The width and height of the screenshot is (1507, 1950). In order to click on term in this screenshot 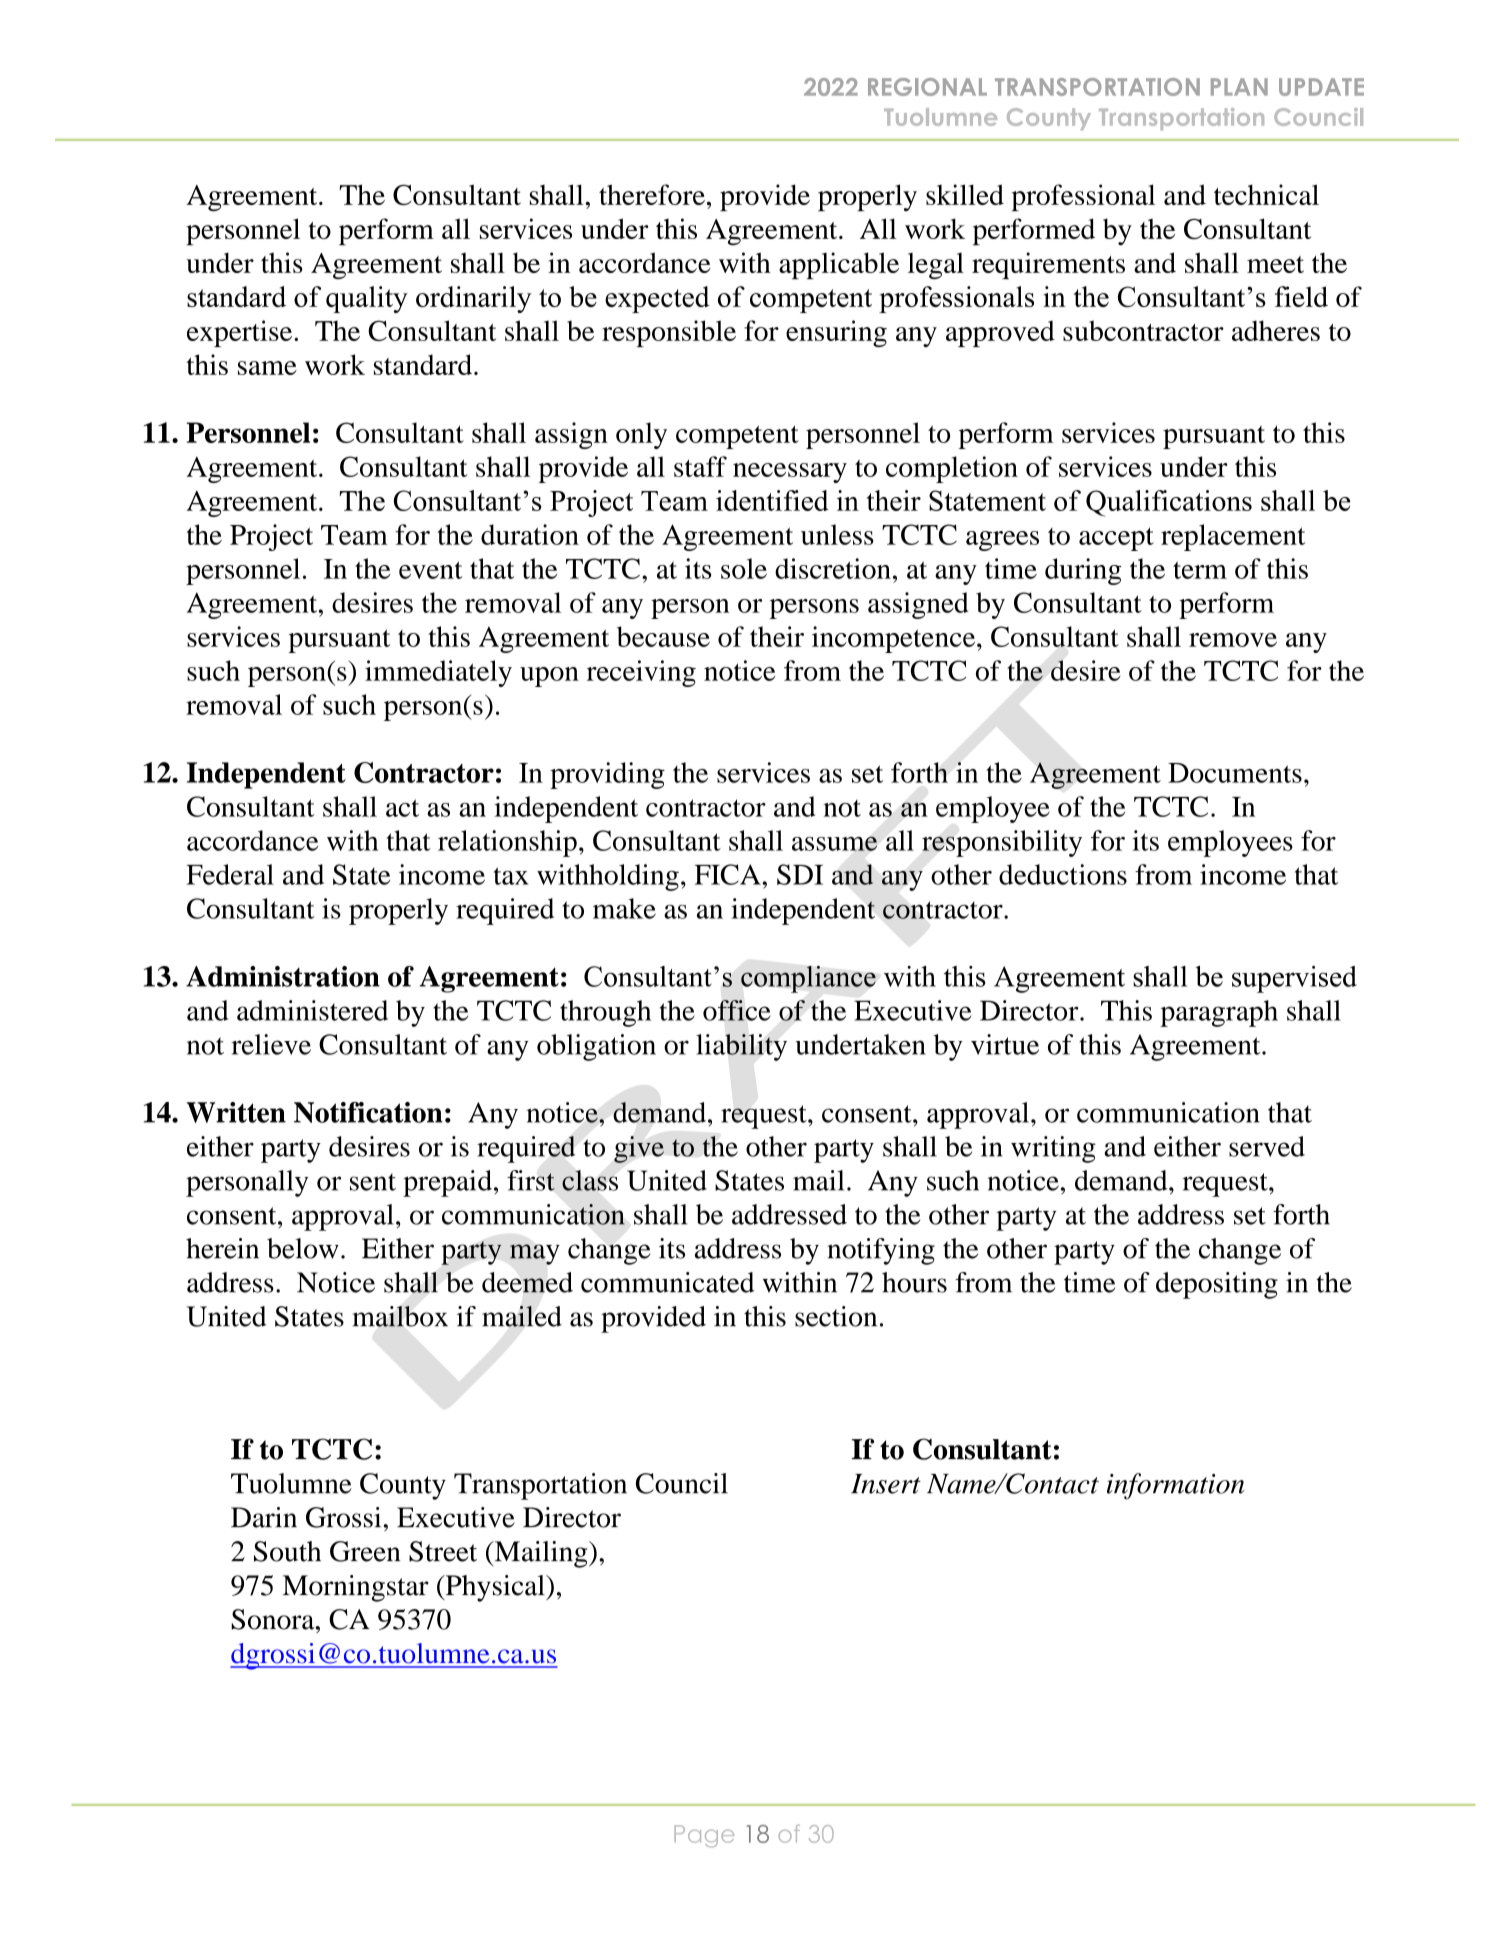, I will do `click(1200, 570)`.
